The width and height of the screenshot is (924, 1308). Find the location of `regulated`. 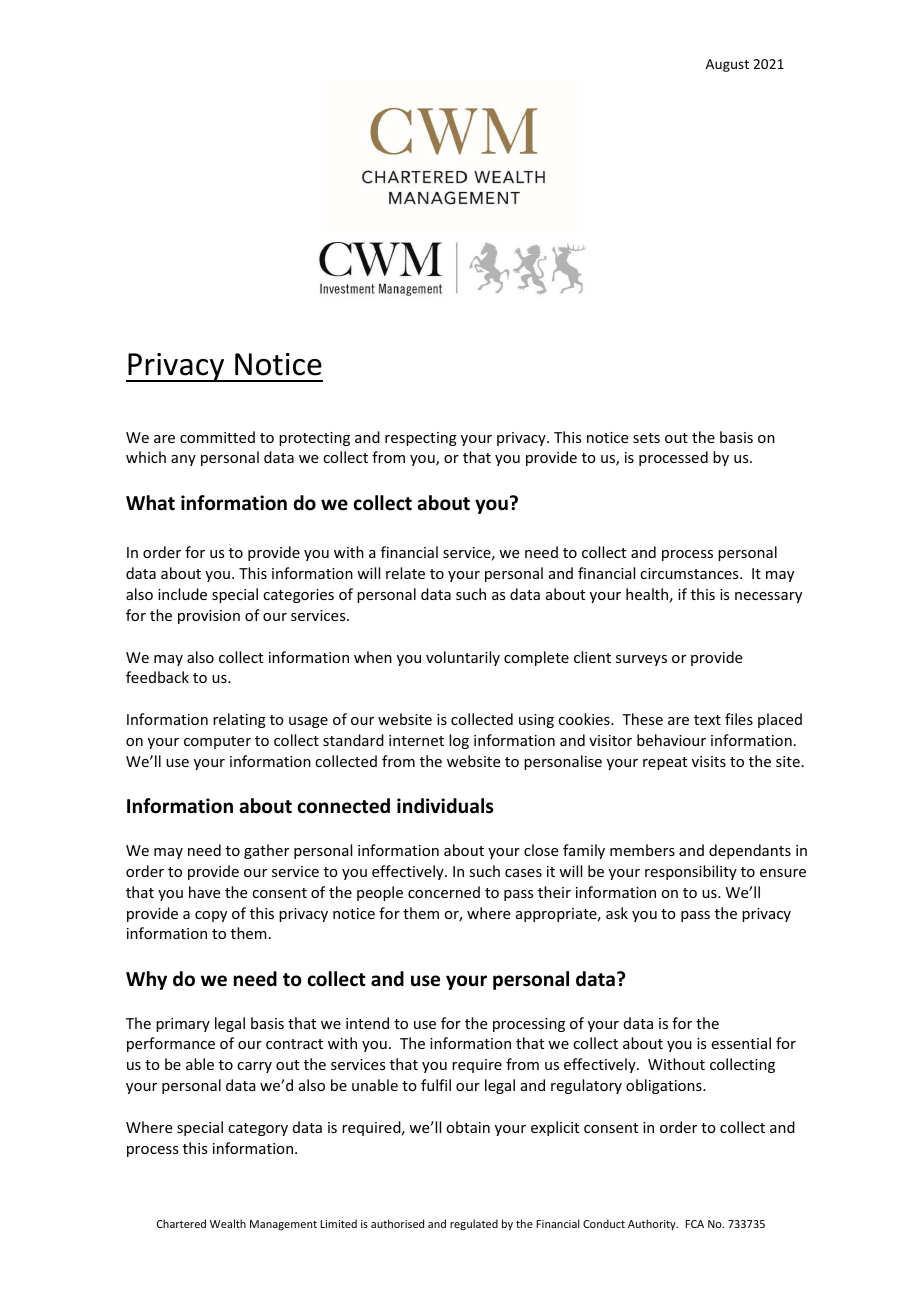

regulated is located at coordinates (474, 1224).
